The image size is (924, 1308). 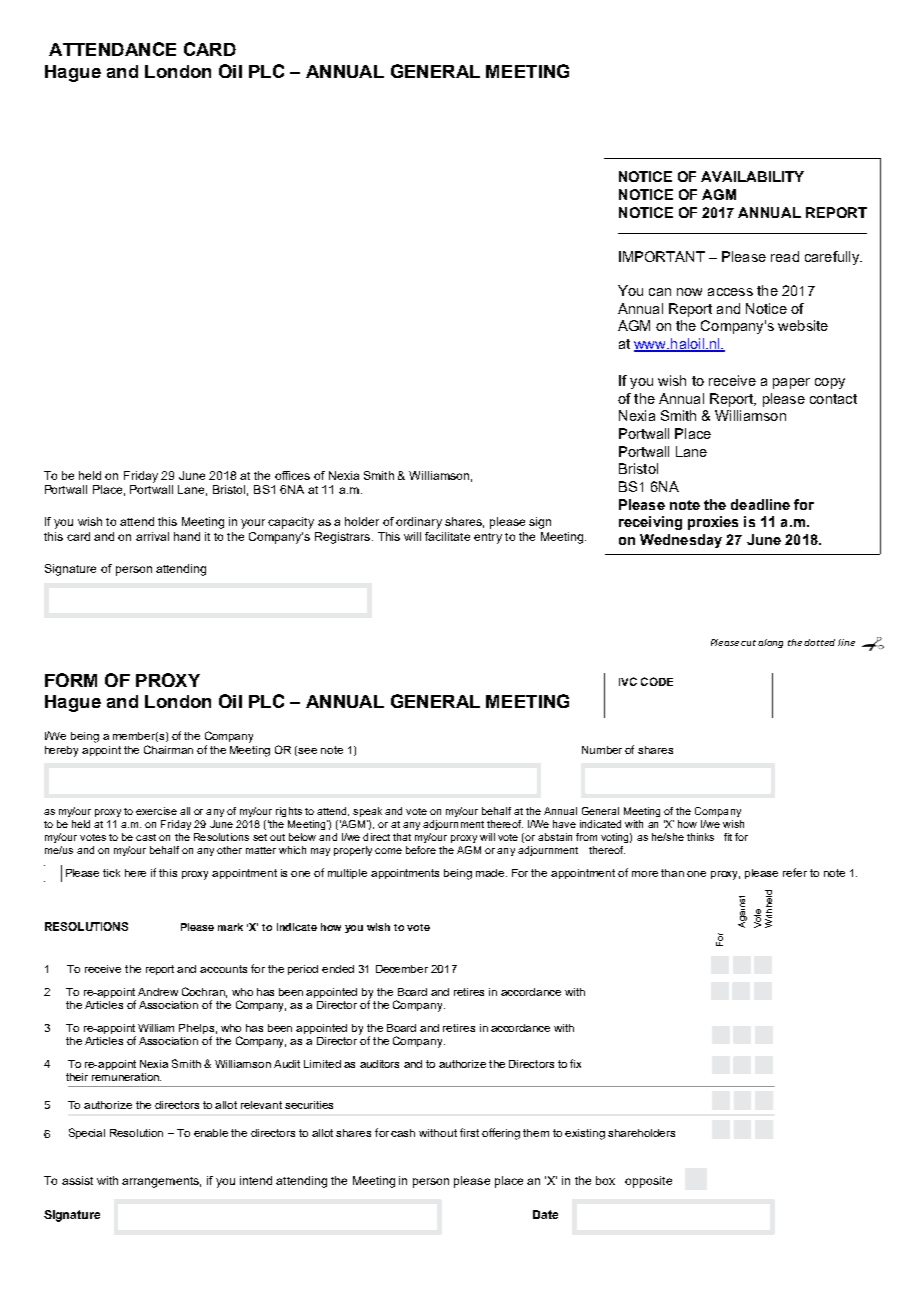 I want to click on see, so click(x=307, y=751).
